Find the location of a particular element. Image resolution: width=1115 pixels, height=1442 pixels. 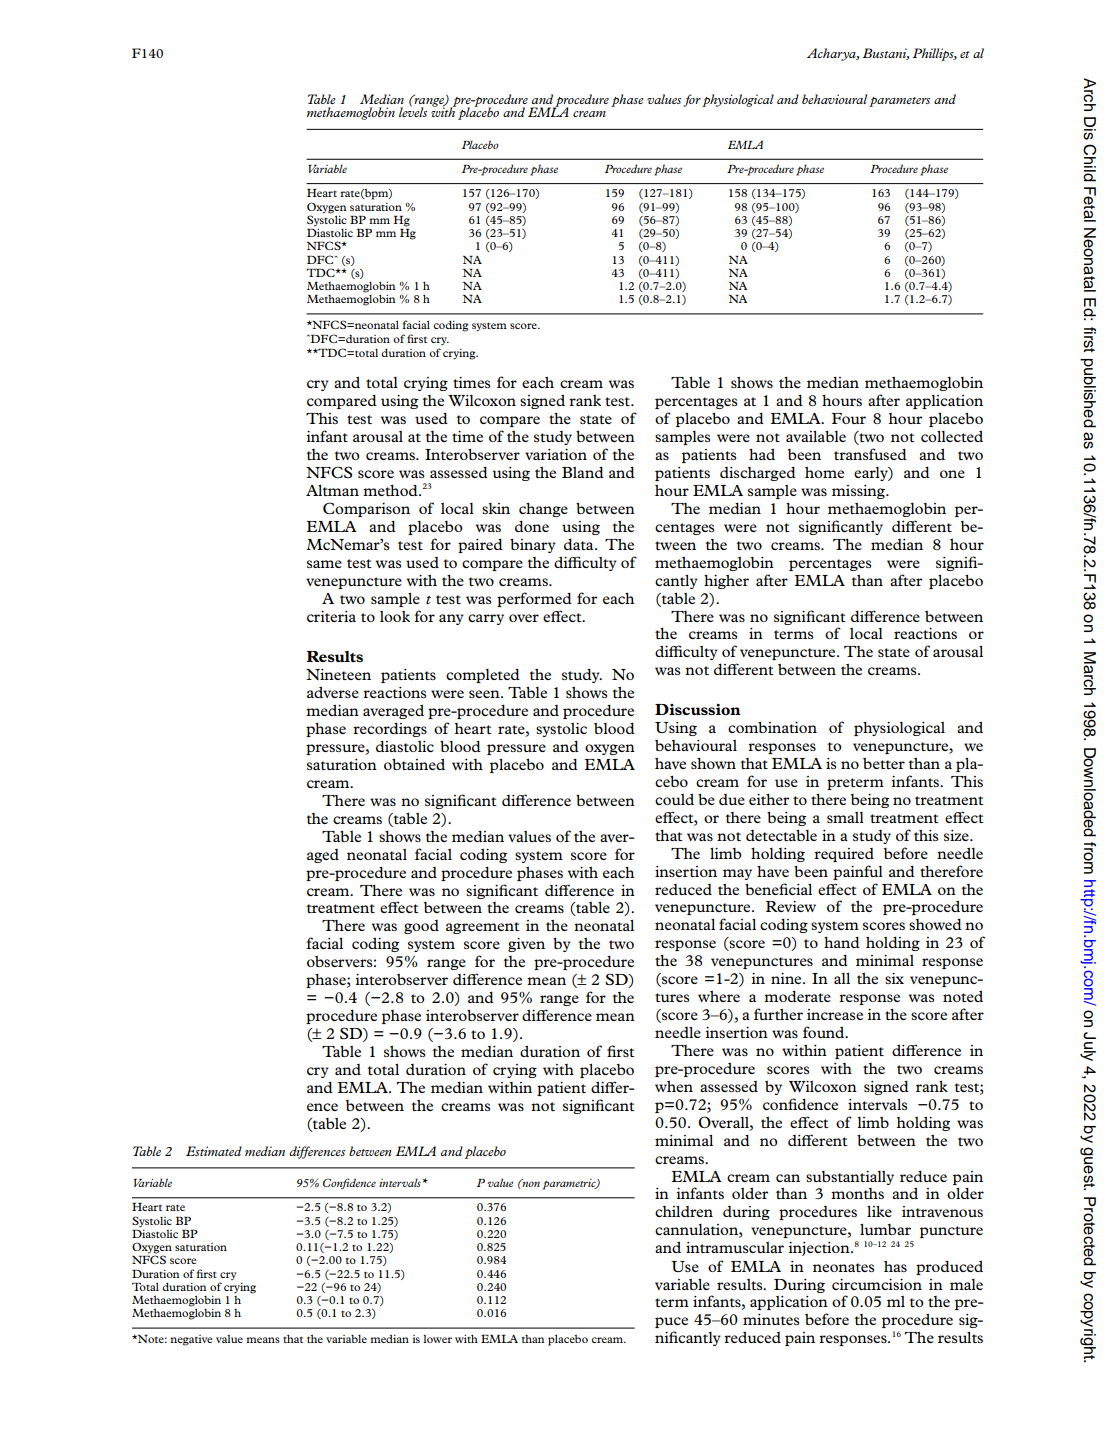

lower is located at coordinates (437, 1339).
